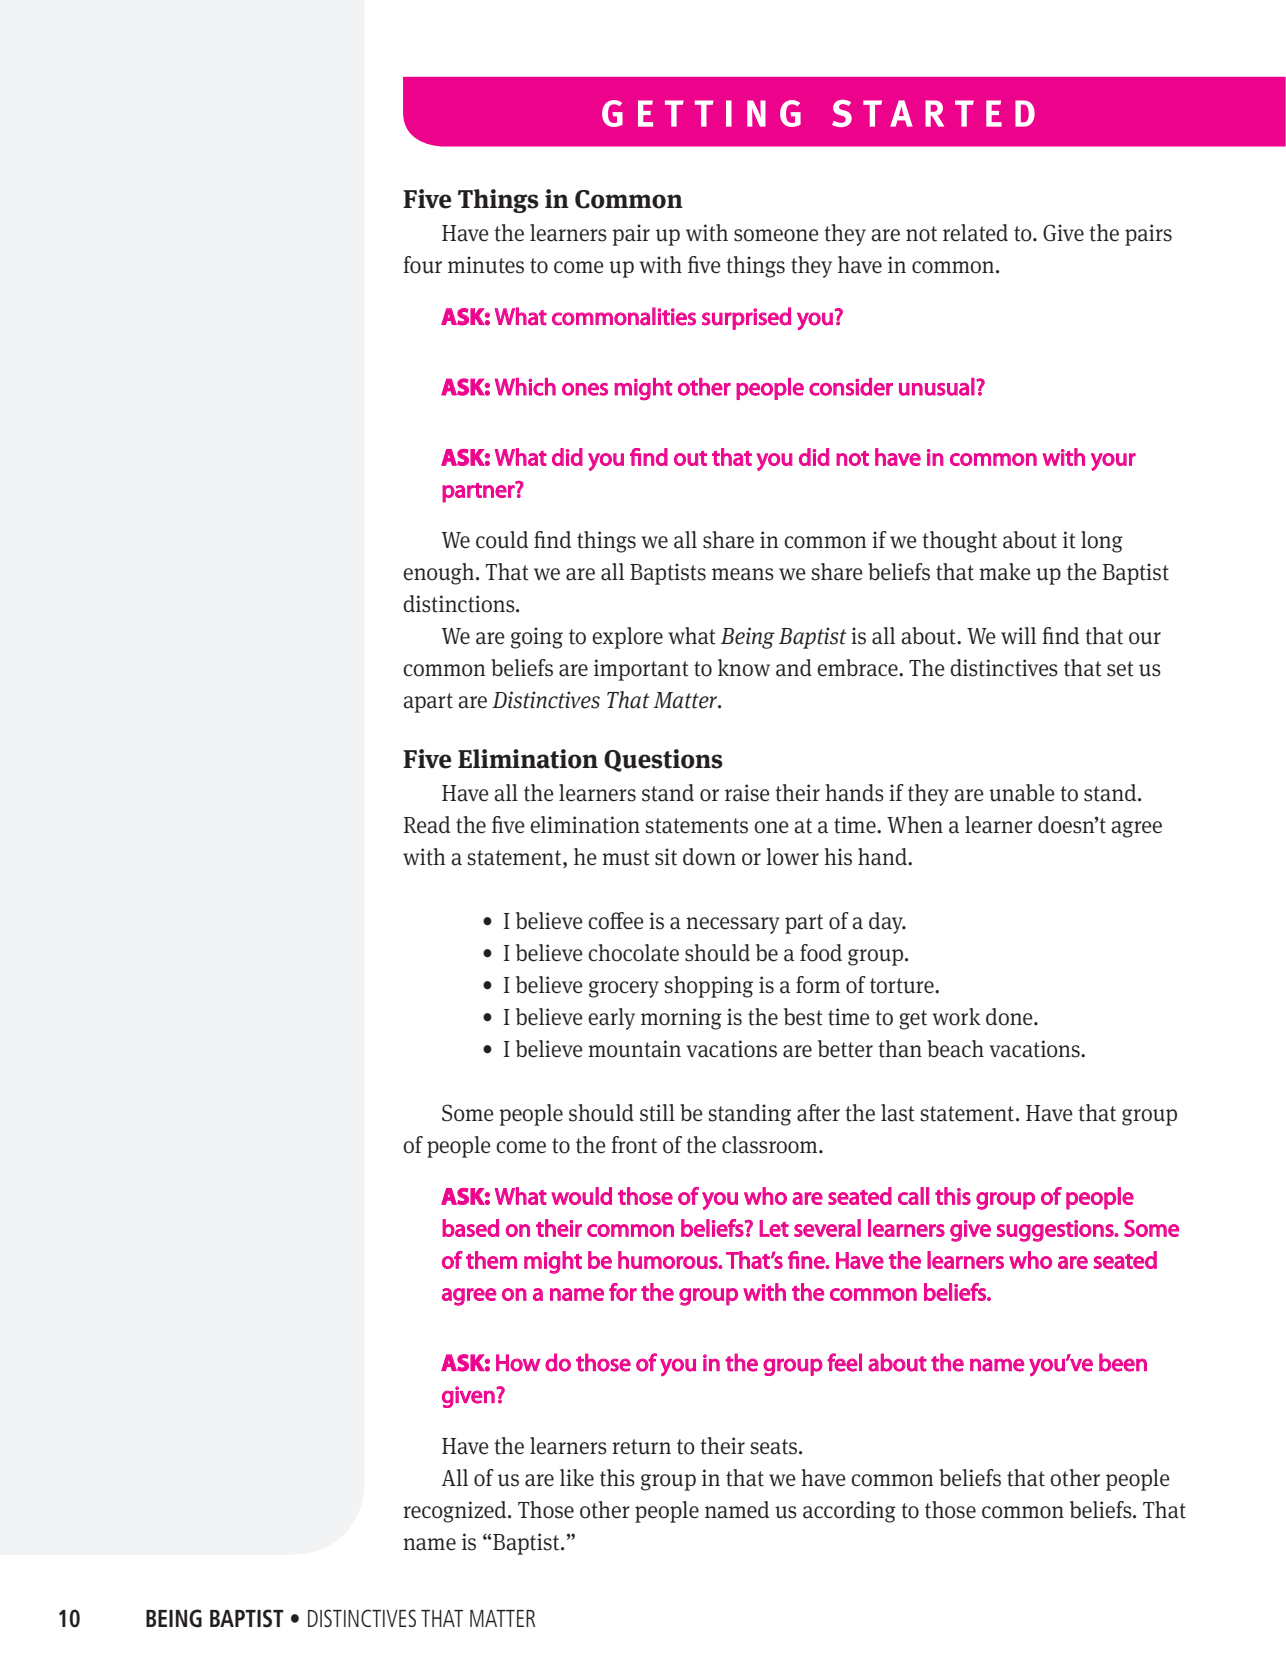  Describe the element at coordinates (537, 638) in the document. I see `going` at that location.
